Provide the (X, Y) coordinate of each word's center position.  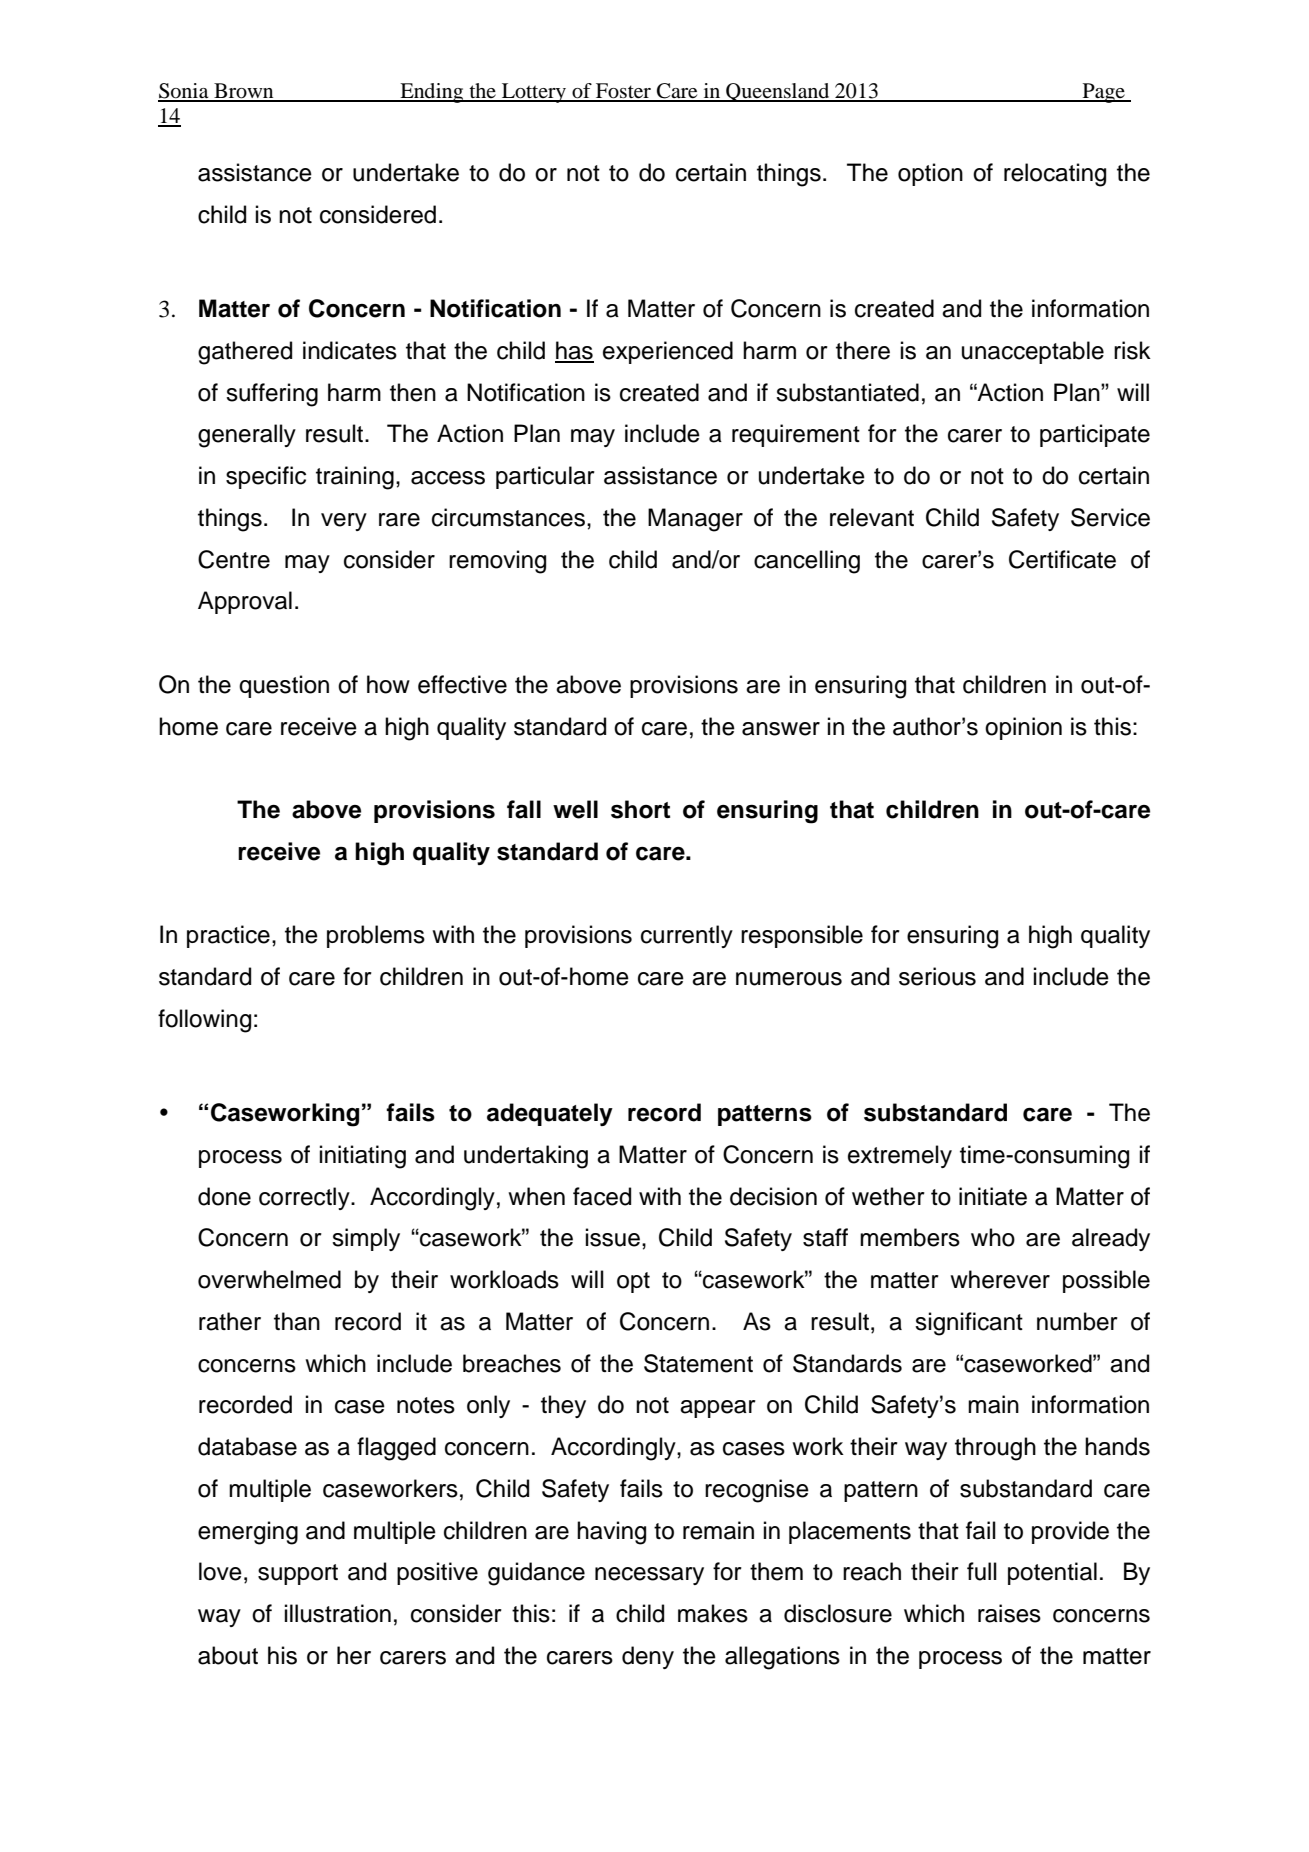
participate (1095, 435)
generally (247, 436)
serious (937, 976)
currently (687, 936)
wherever (1000, 1279)
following (204, 1021)
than (297, 1321)
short (640, 809)
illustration (338, 1613)
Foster (623, 92)
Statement (698, 1363)
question (284, 686)
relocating (1055, 175)
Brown (244, 92)
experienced (668, 352)
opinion (1023, 728)
